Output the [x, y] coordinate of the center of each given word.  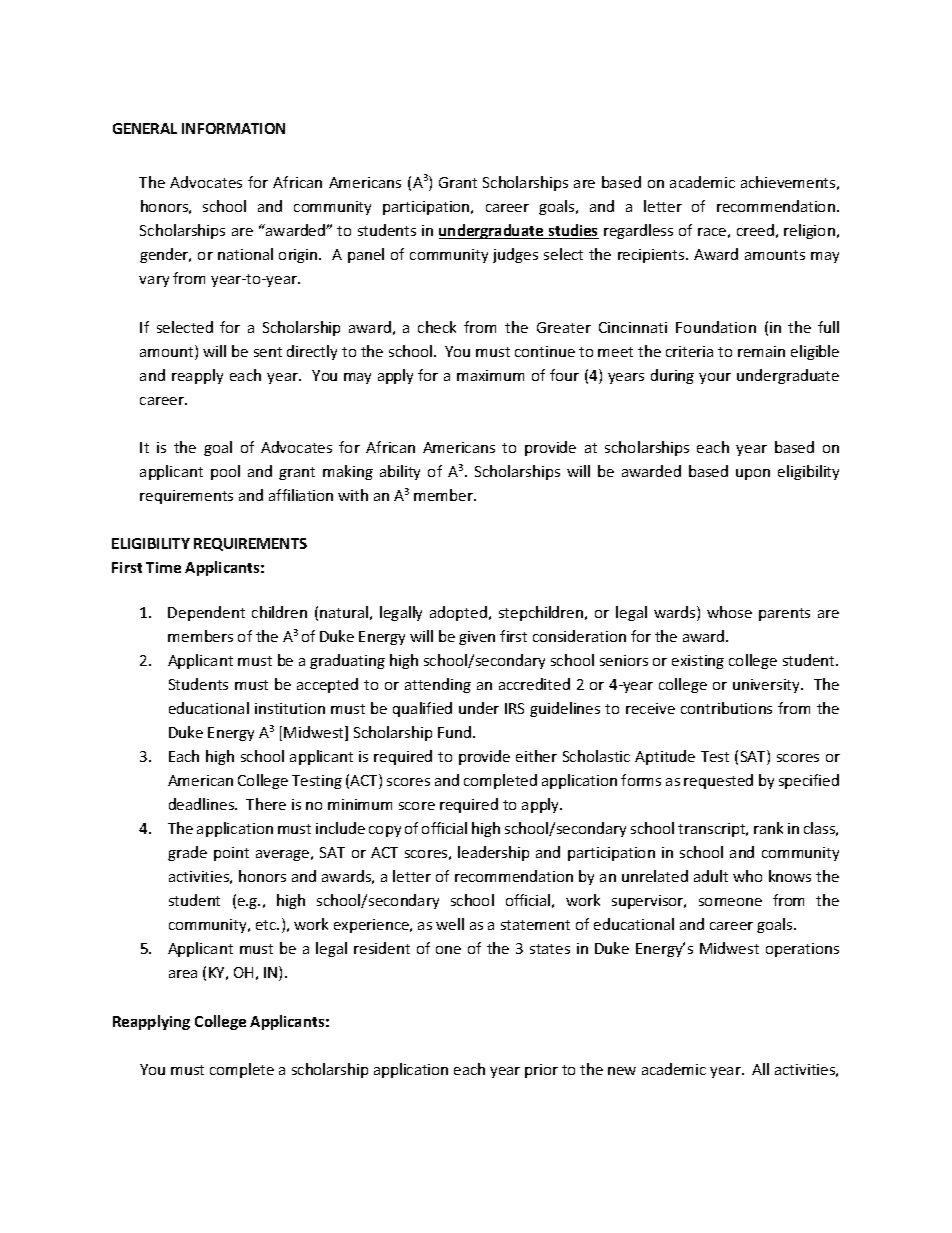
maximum [490, 375]
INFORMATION [233, 128]
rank [768, 828]
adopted [458, 613]
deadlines [203, 804]
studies [573, 231]
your [715, 378]
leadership [493, 853]
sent [268, 352]
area [183, 974]
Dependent [206, 613]
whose [729, 612]
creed [755, 230]
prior [541, 1071]
